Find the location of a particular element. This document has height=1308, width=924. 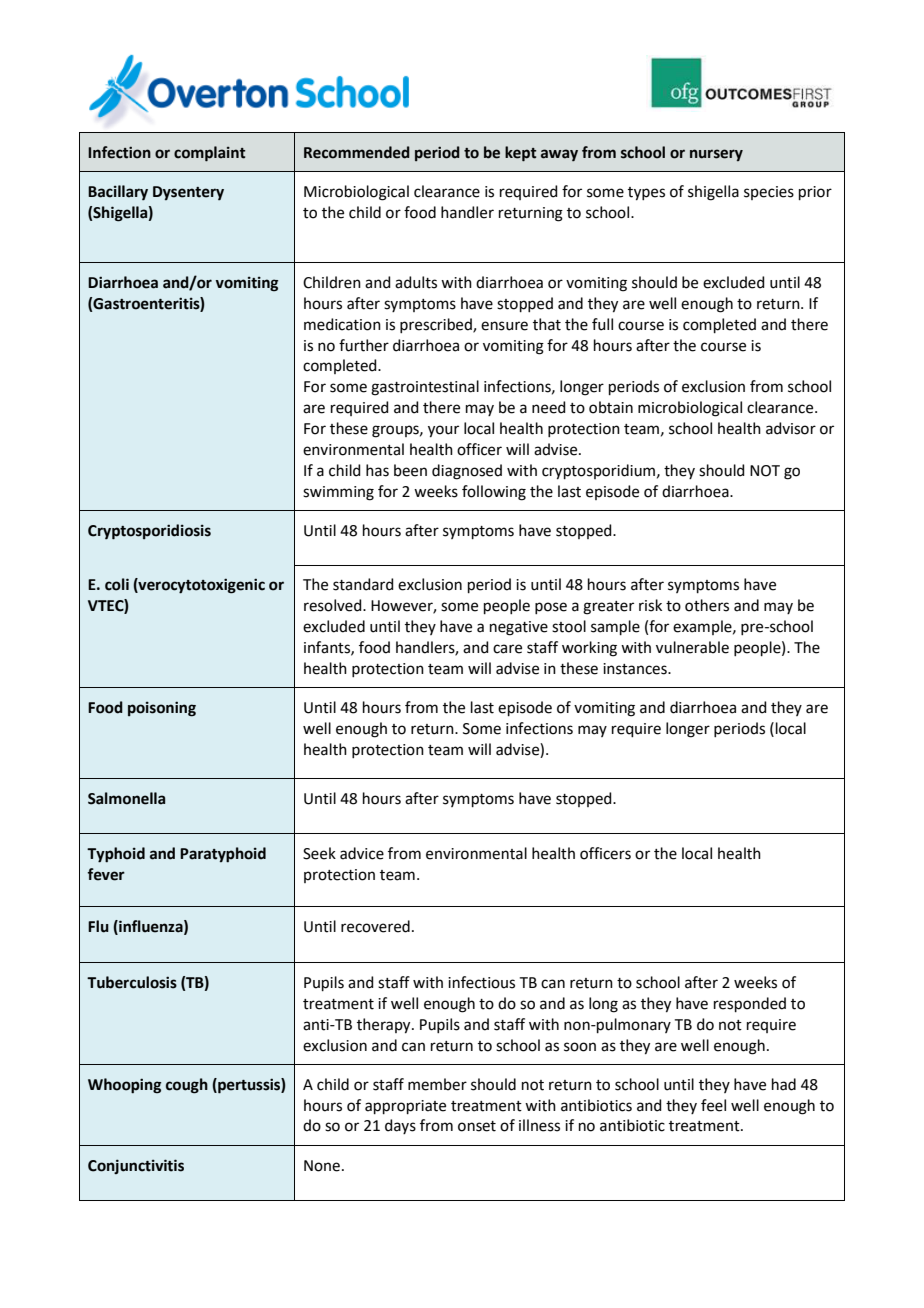

following is located at coordinates (494, 493).
